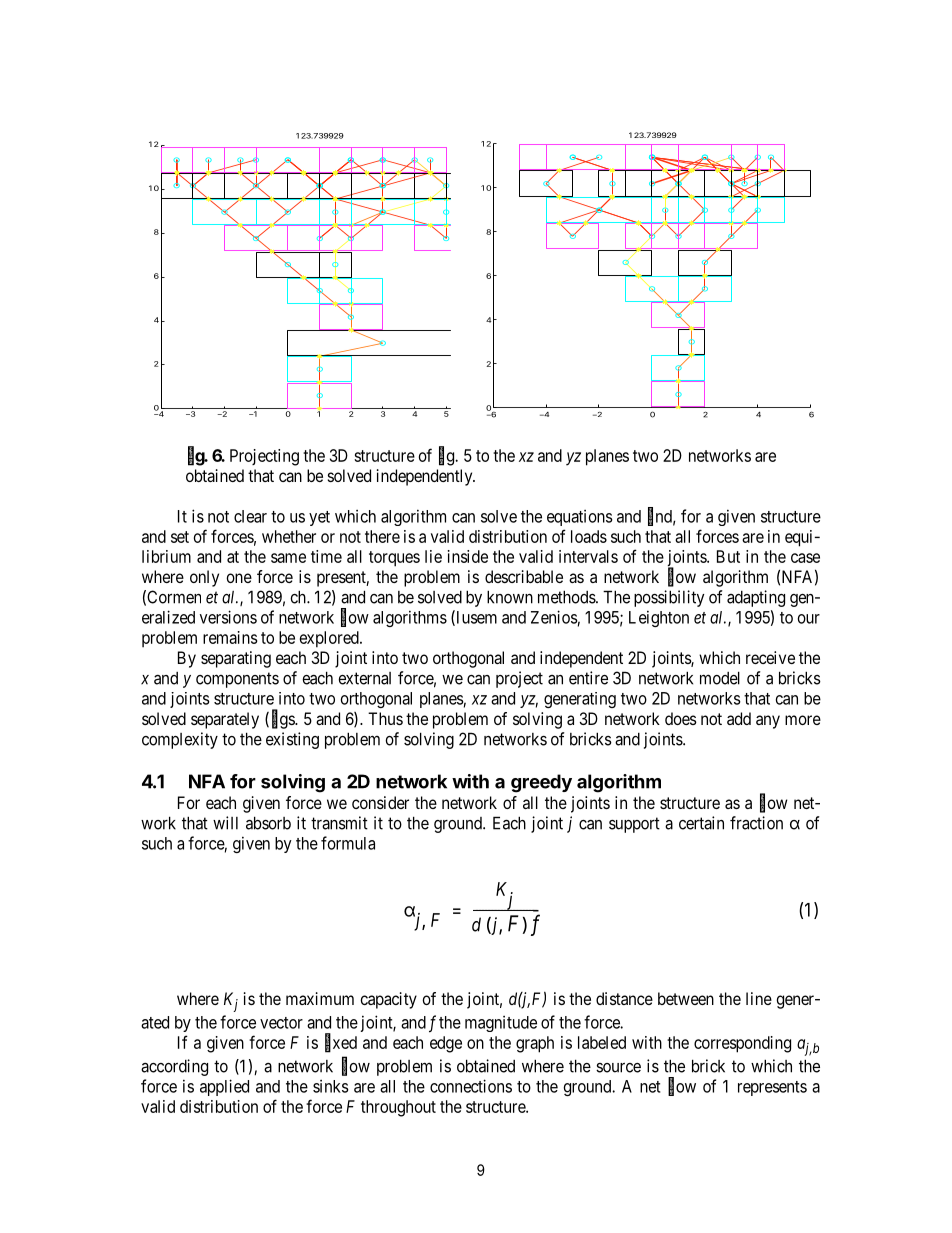  Describe the element at coordinates (348, 843) in the document. I see `formula` at that location.
